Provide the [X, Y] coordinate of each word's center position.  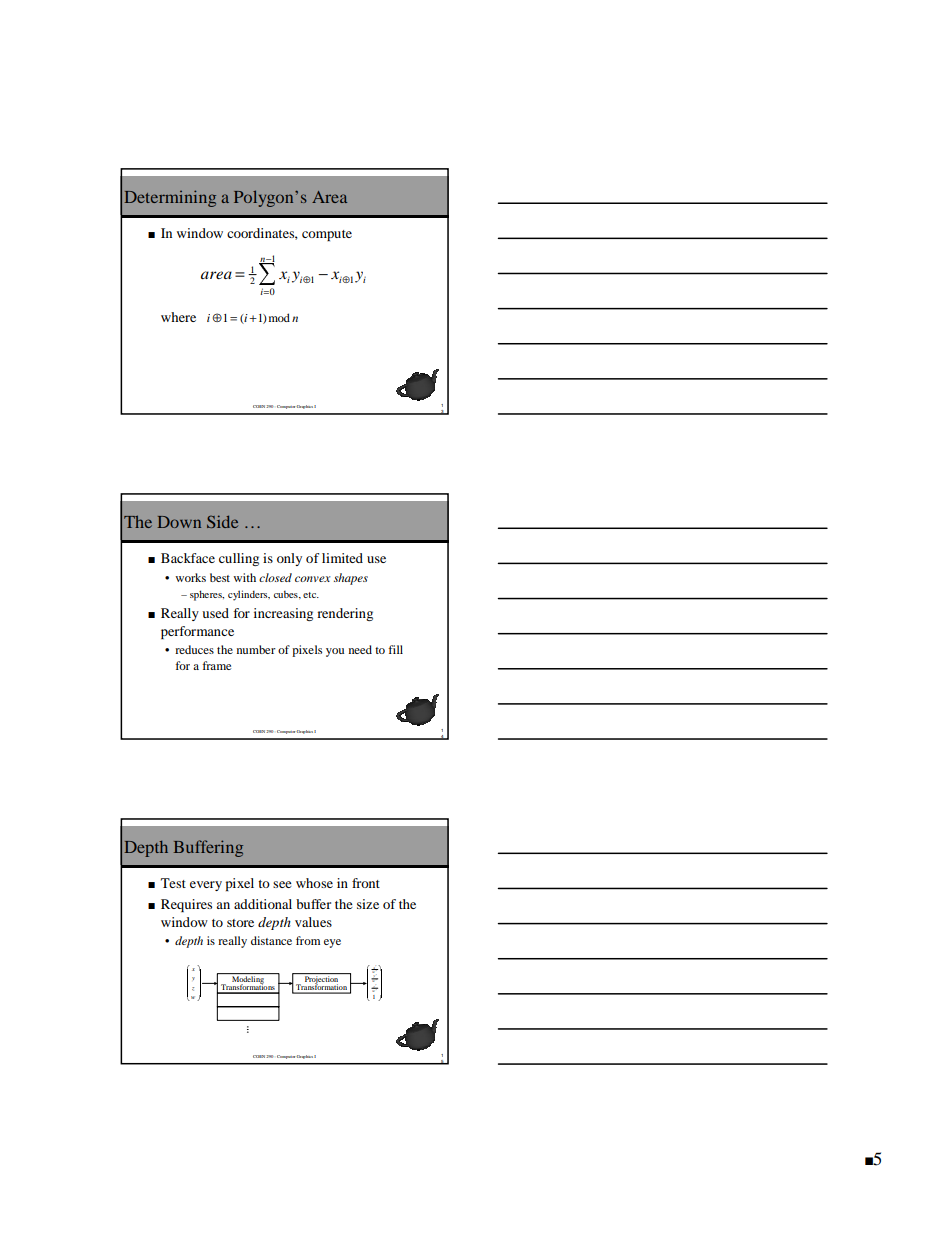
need [360, 649]
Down [179, 522]
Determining [170, 198]
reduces [194, 649]
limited [342, 558]
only [289, 559]
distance [271, 940]
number [256, 649]
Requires [186, 905]
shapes [351, 579]
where [178, 317]
